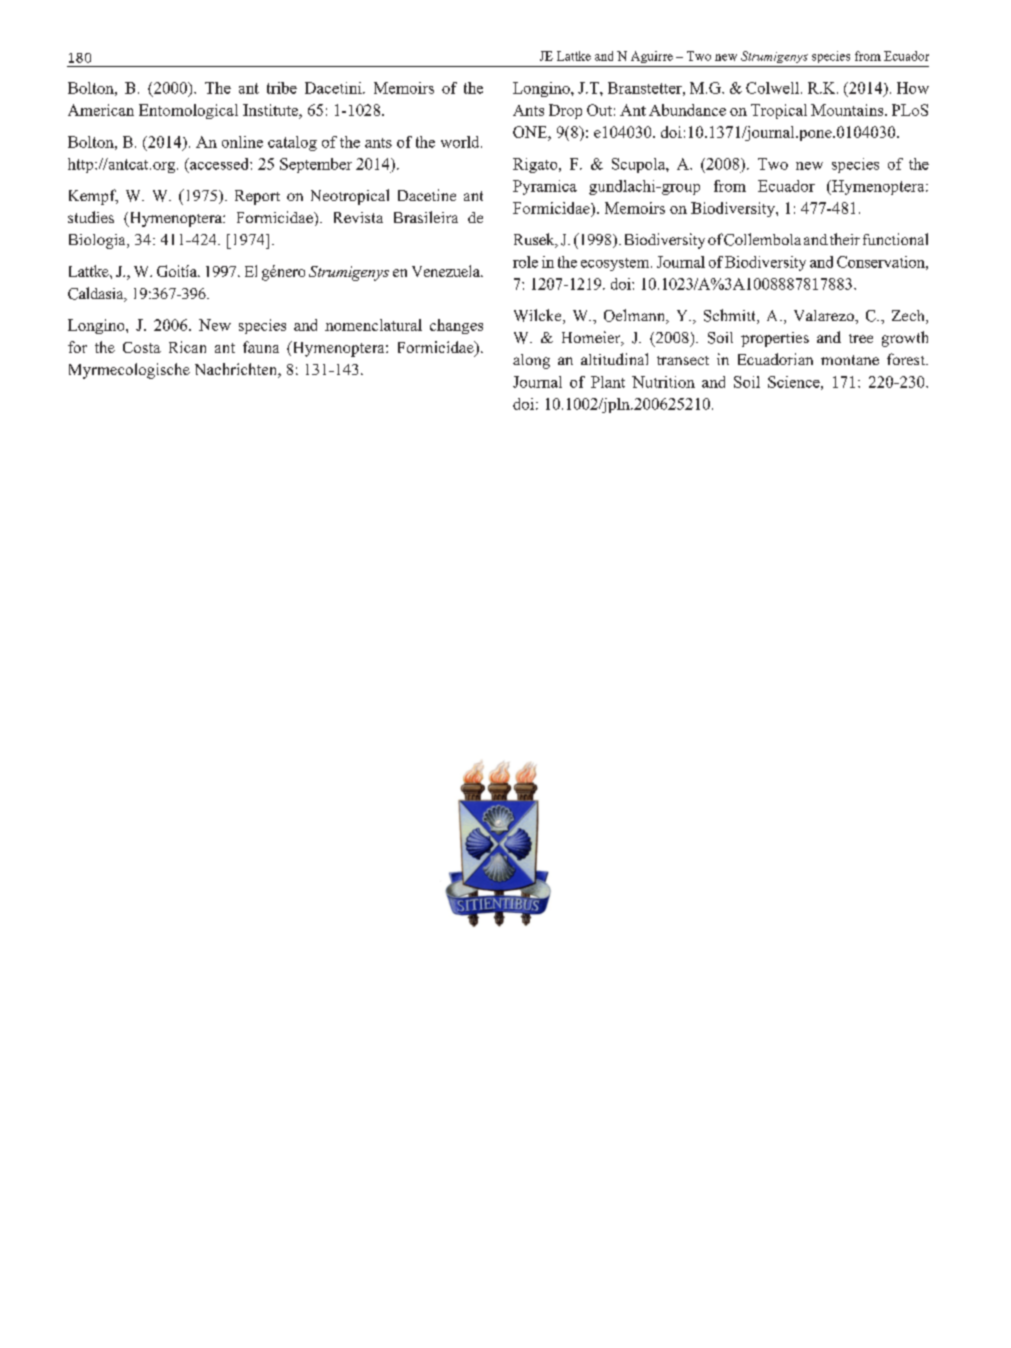 Image resolution: width=1011 pixels, height=1348 pixels. What do you see at coordinates (447, 271) in the screenshot?
I see `Venezuela` at bounding box center [447, 271].
